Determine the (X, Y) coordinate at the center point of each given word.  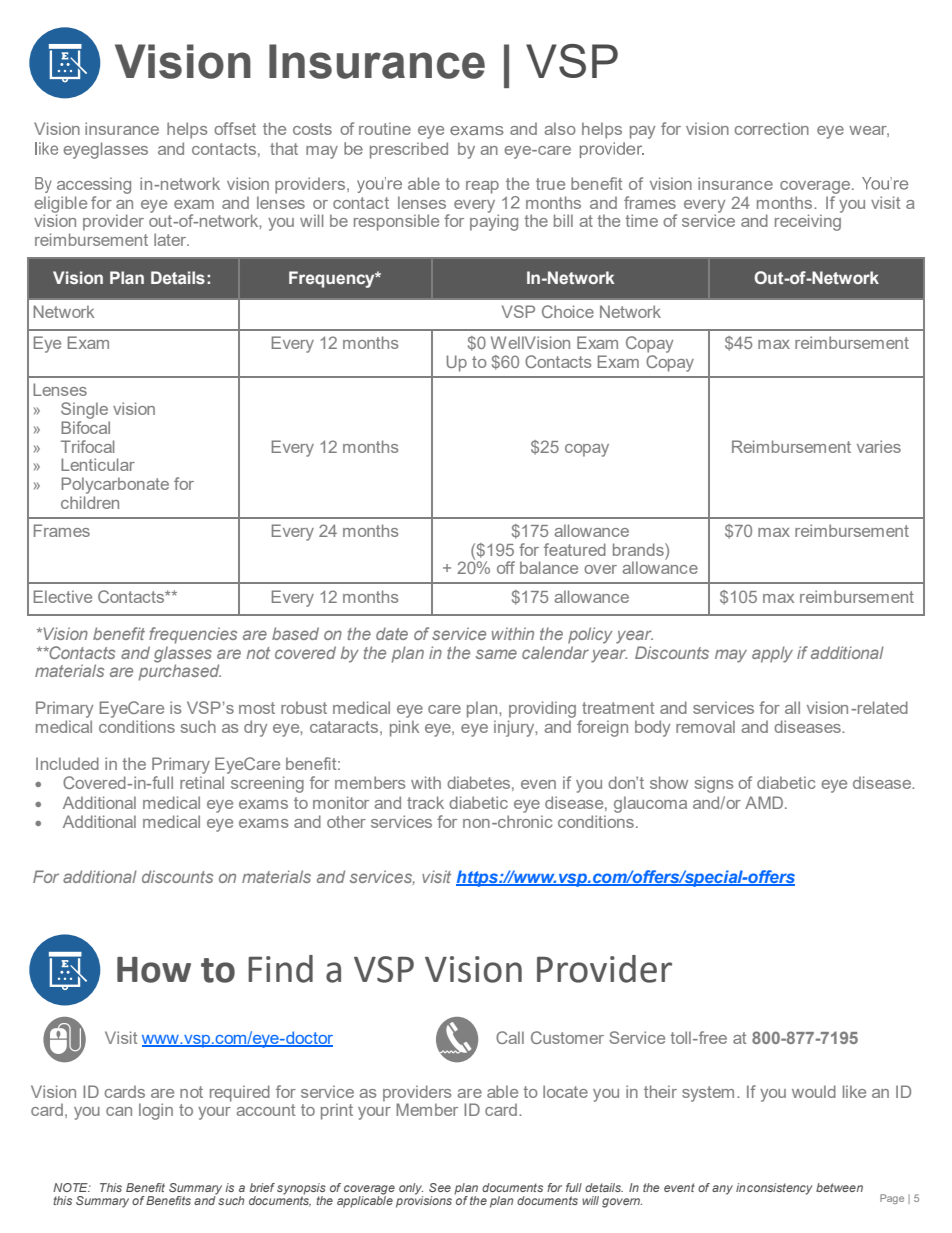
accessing (94, 185)
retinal (202, 782)
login (156, 1111)
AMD (764, 802)
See (440, 1187)
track (425, 802)
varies (879, 446)
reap (482, 187)
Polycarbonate (115, 485)
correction (772, 128)
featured (575, 549)
